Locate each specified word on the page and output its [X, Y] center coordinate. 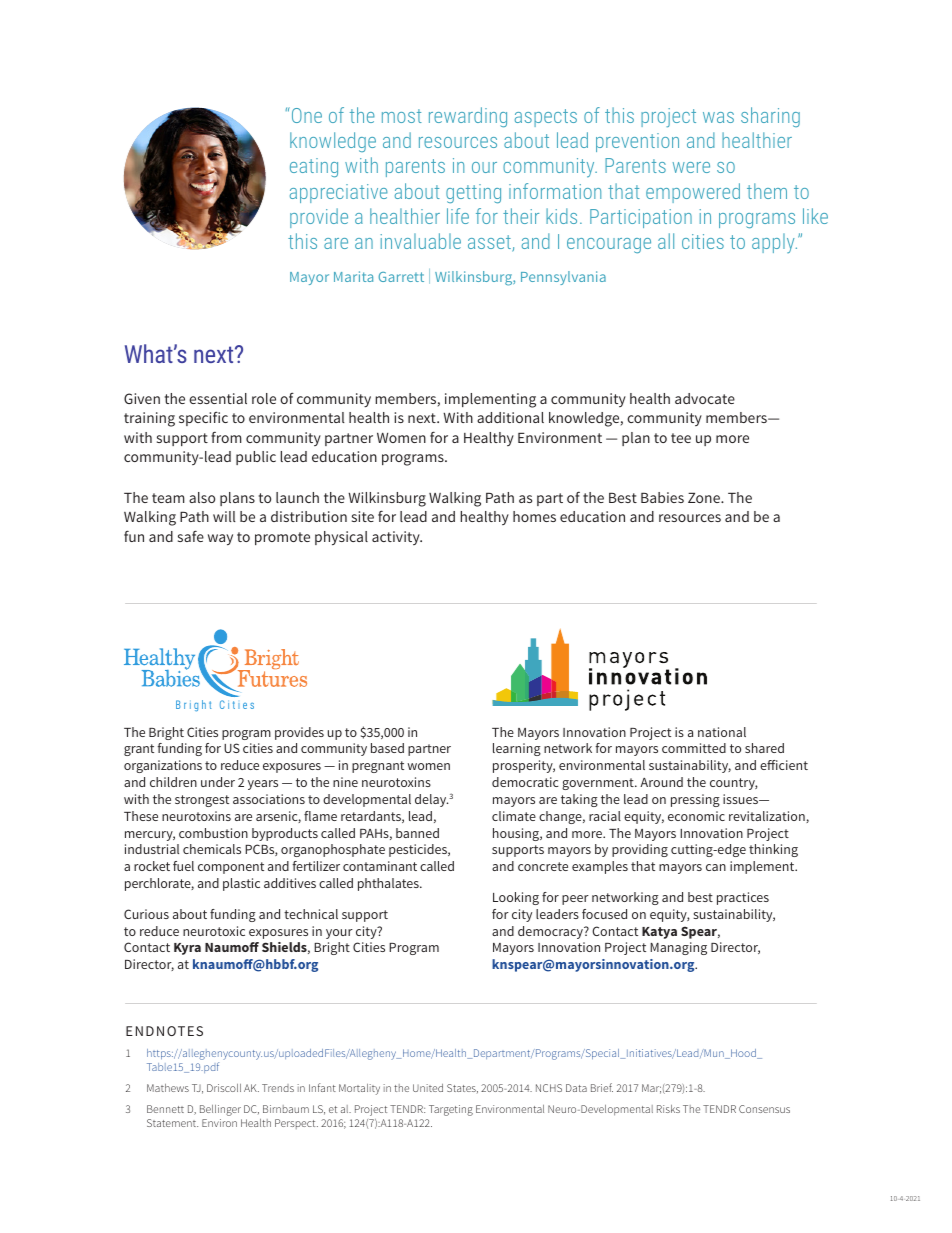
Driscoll [224, 1088]
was [718, 117]
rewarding [468, 117]
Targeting [451, 1110]
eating [314, 167]
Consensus [764, 1109]
